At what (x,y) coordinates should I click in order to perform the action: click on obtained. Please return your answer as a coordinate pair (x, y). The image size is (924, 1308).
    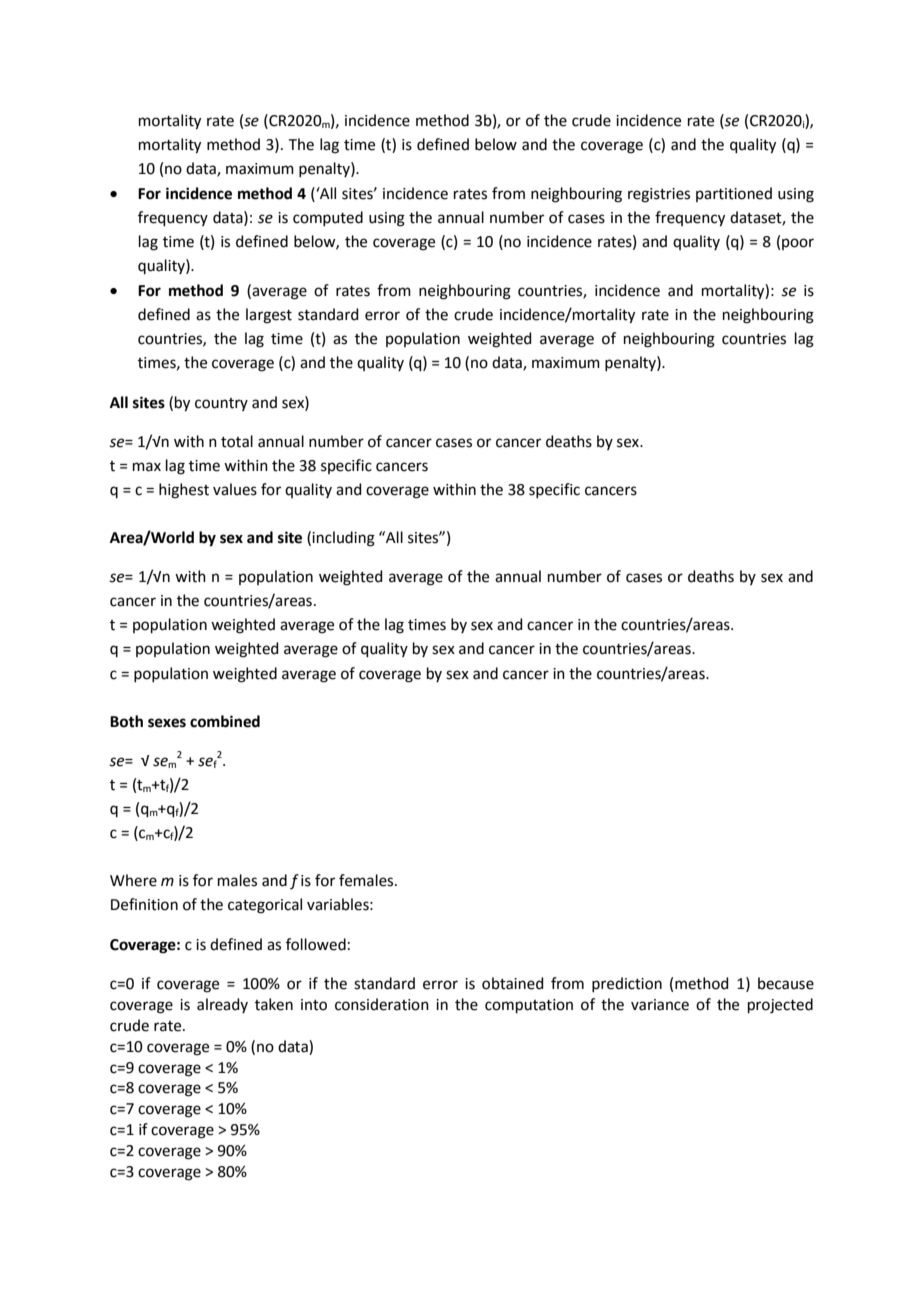
    Looking at the image, I should click on (513, 983).
